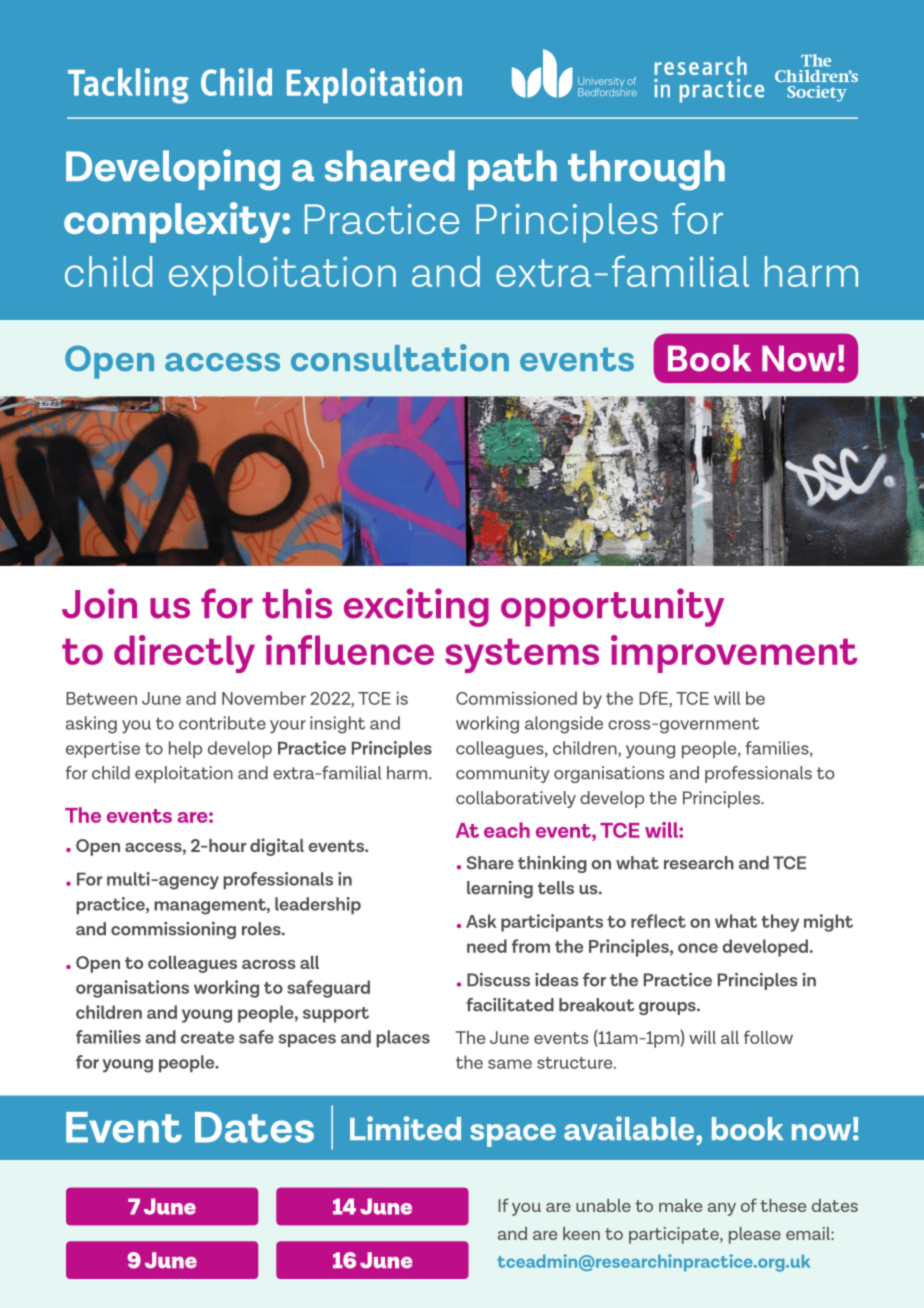  I want to click on Join, so click(99, 603).
